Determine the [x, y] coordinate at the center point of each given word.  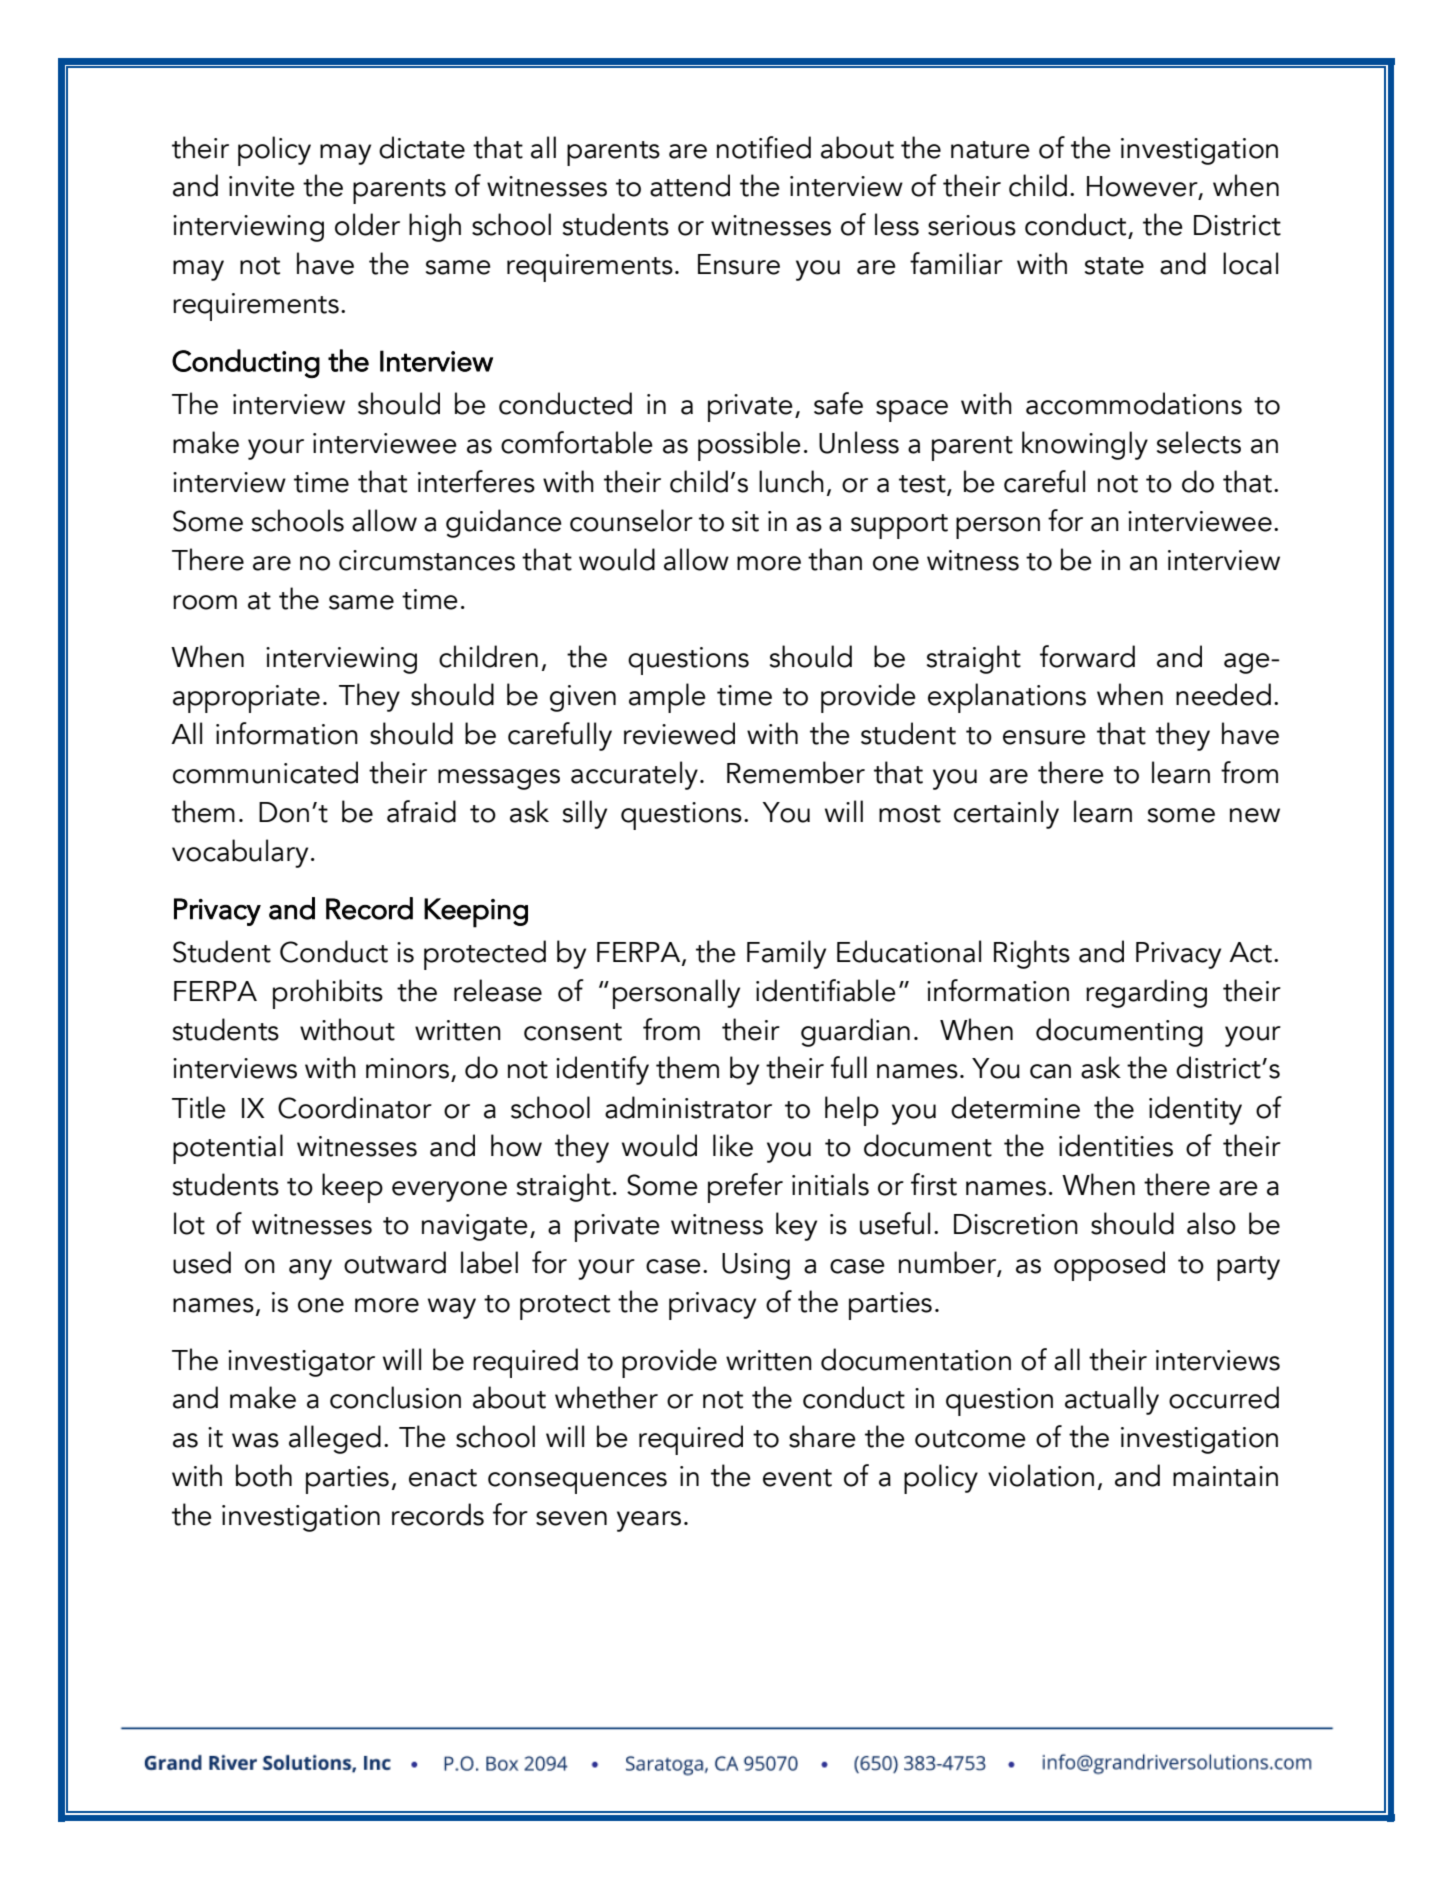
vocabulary [240, 853]
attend [690, 185]
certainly [1006, 814]
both [264, 1475]
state [1114, 266]
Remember [796, 772]
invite [262, 186]
